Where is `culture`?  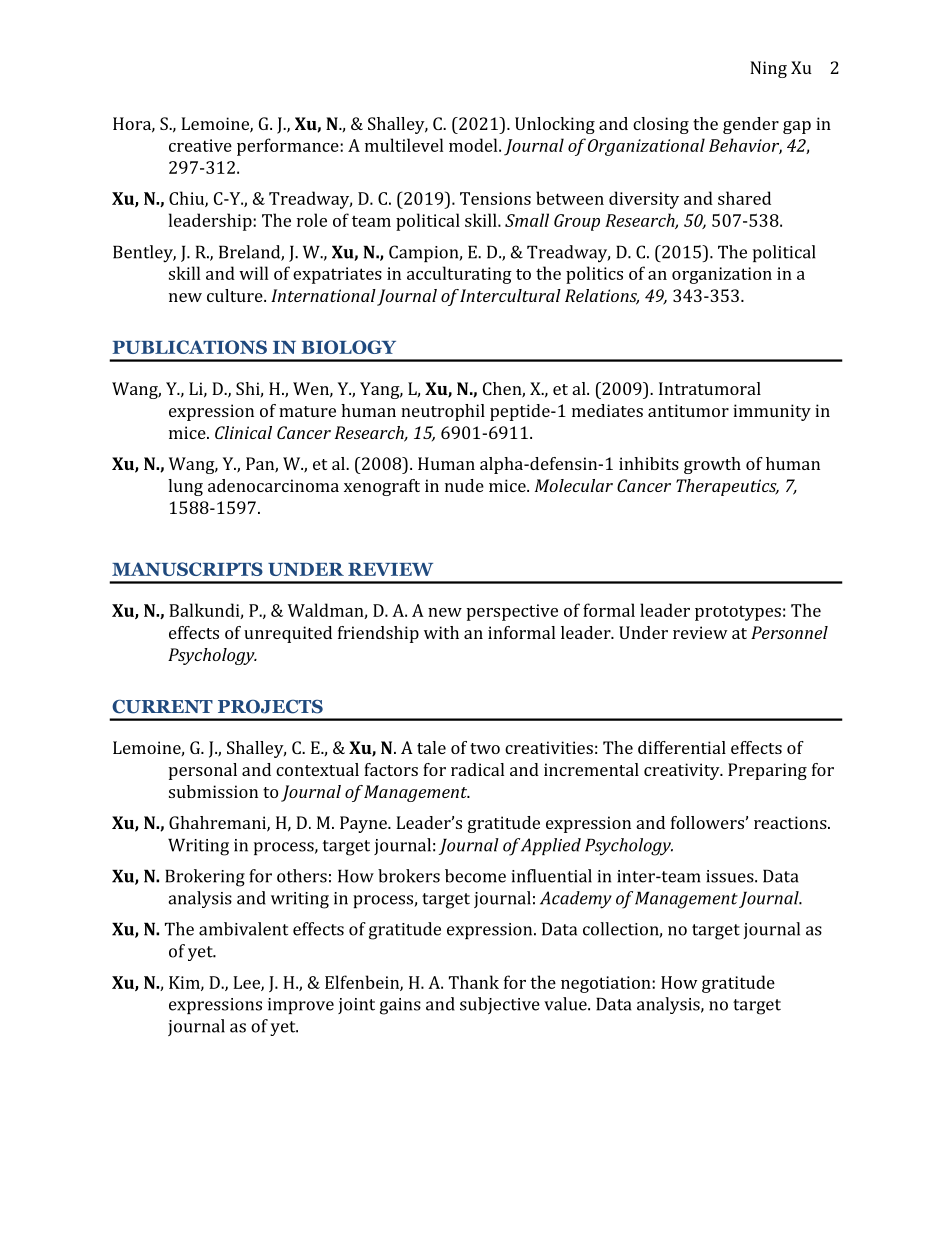
culture is located at coordinates (236, 295).
